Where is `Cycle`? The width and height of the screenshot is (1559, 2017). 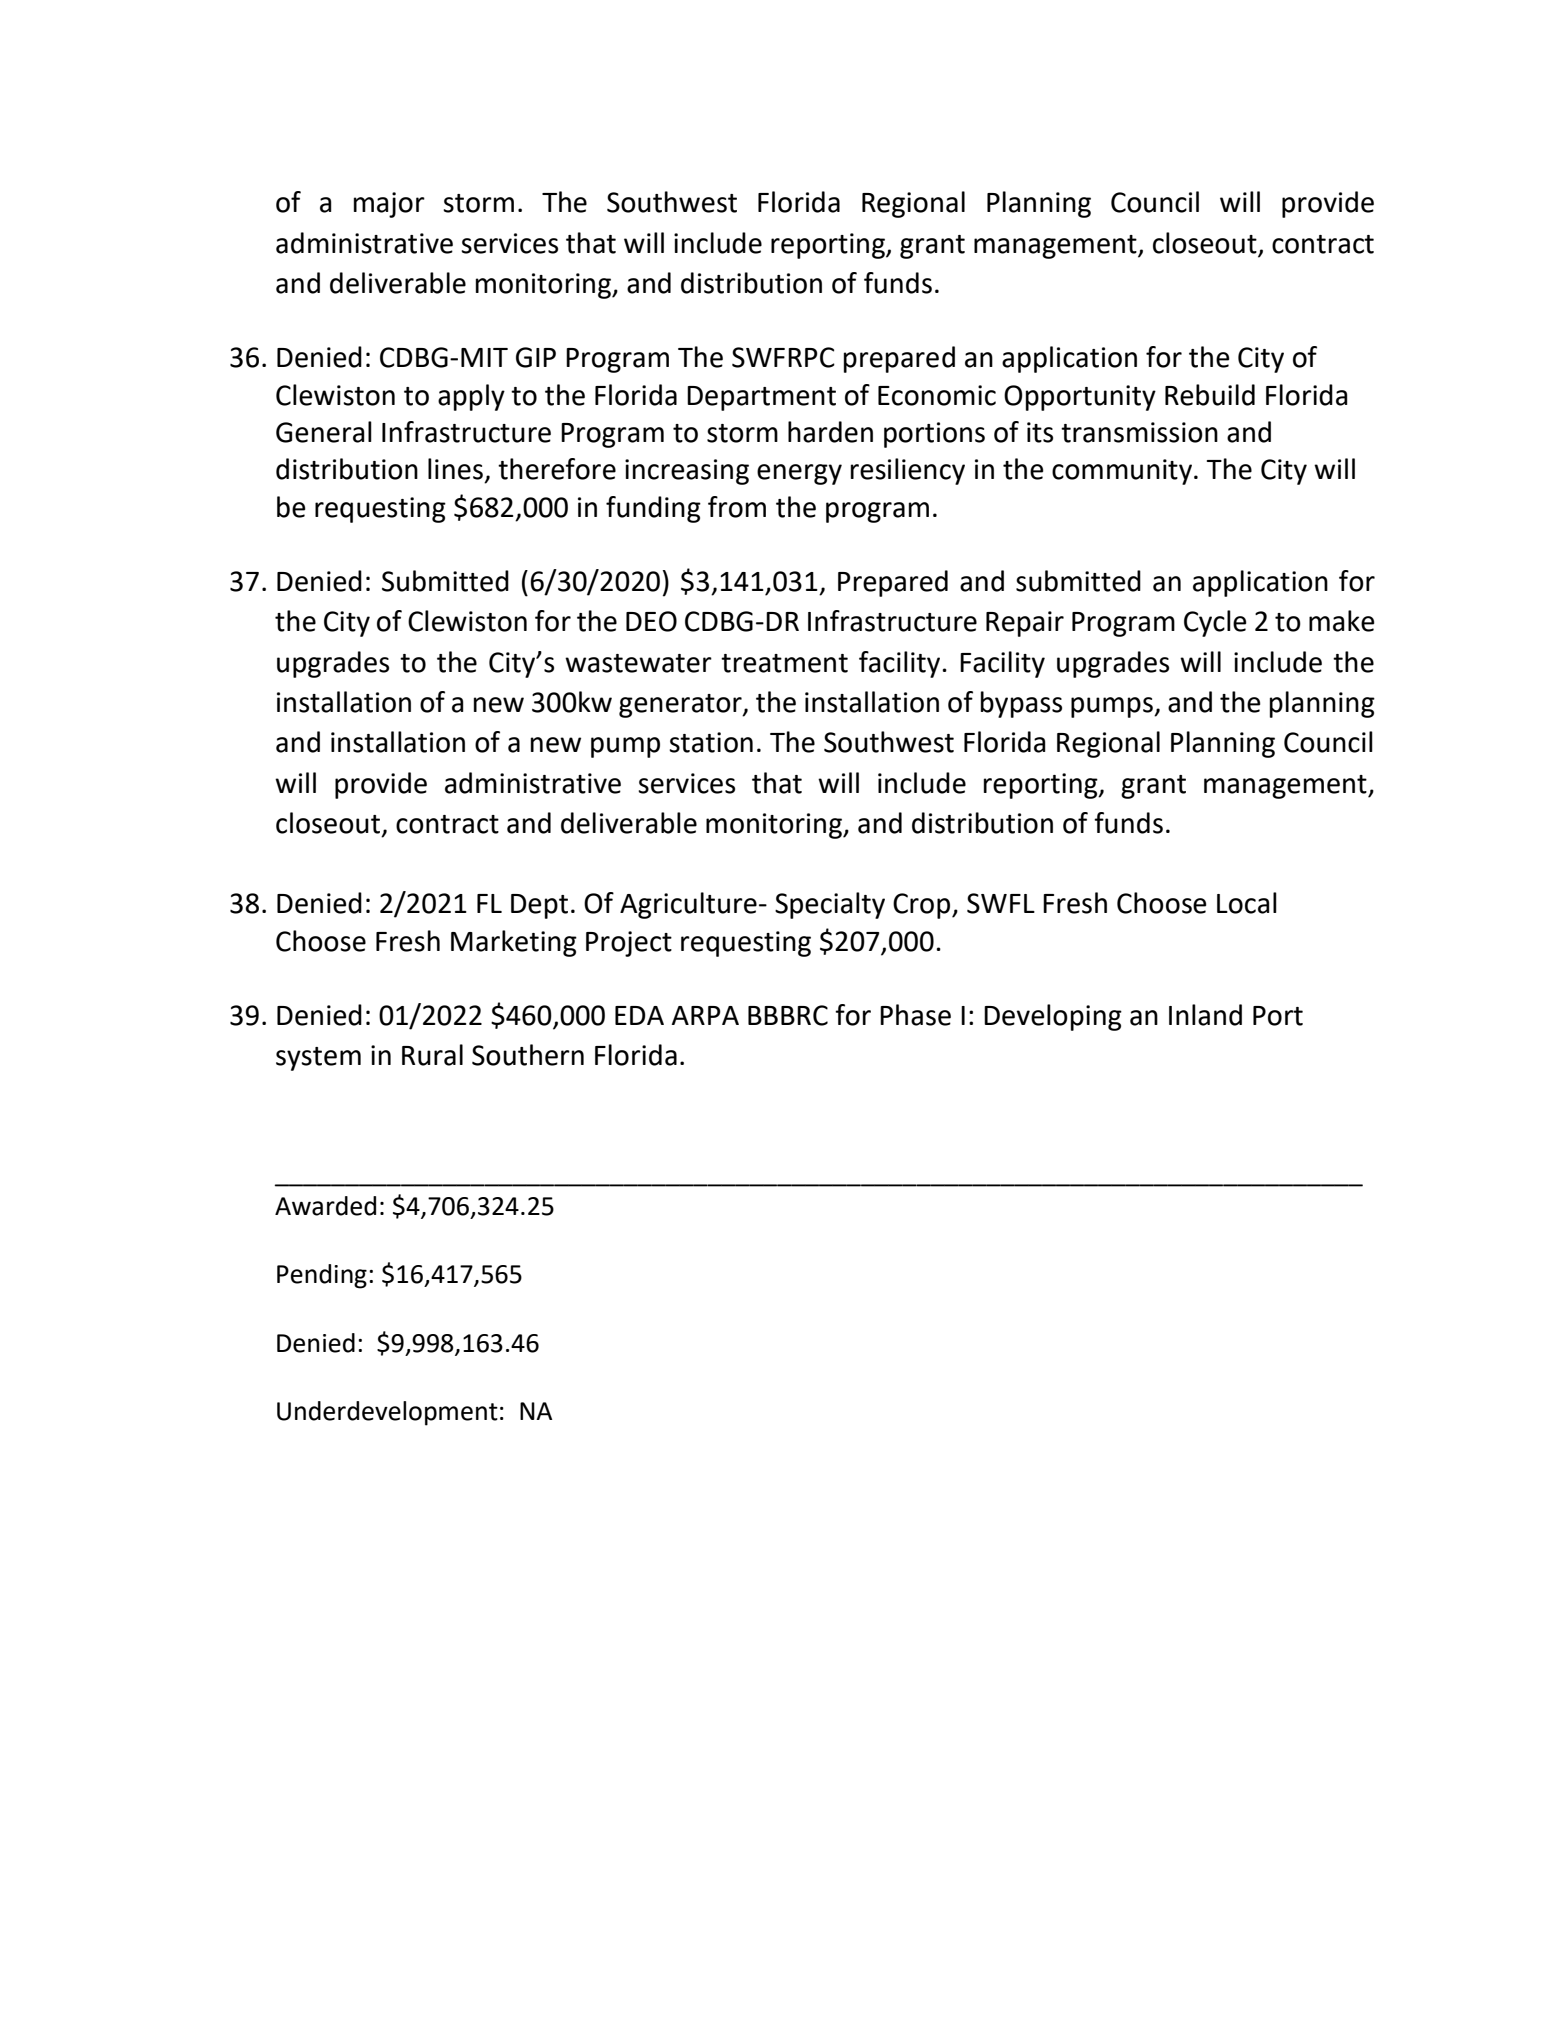
Cycle is located at coordinates (1215, 623).
